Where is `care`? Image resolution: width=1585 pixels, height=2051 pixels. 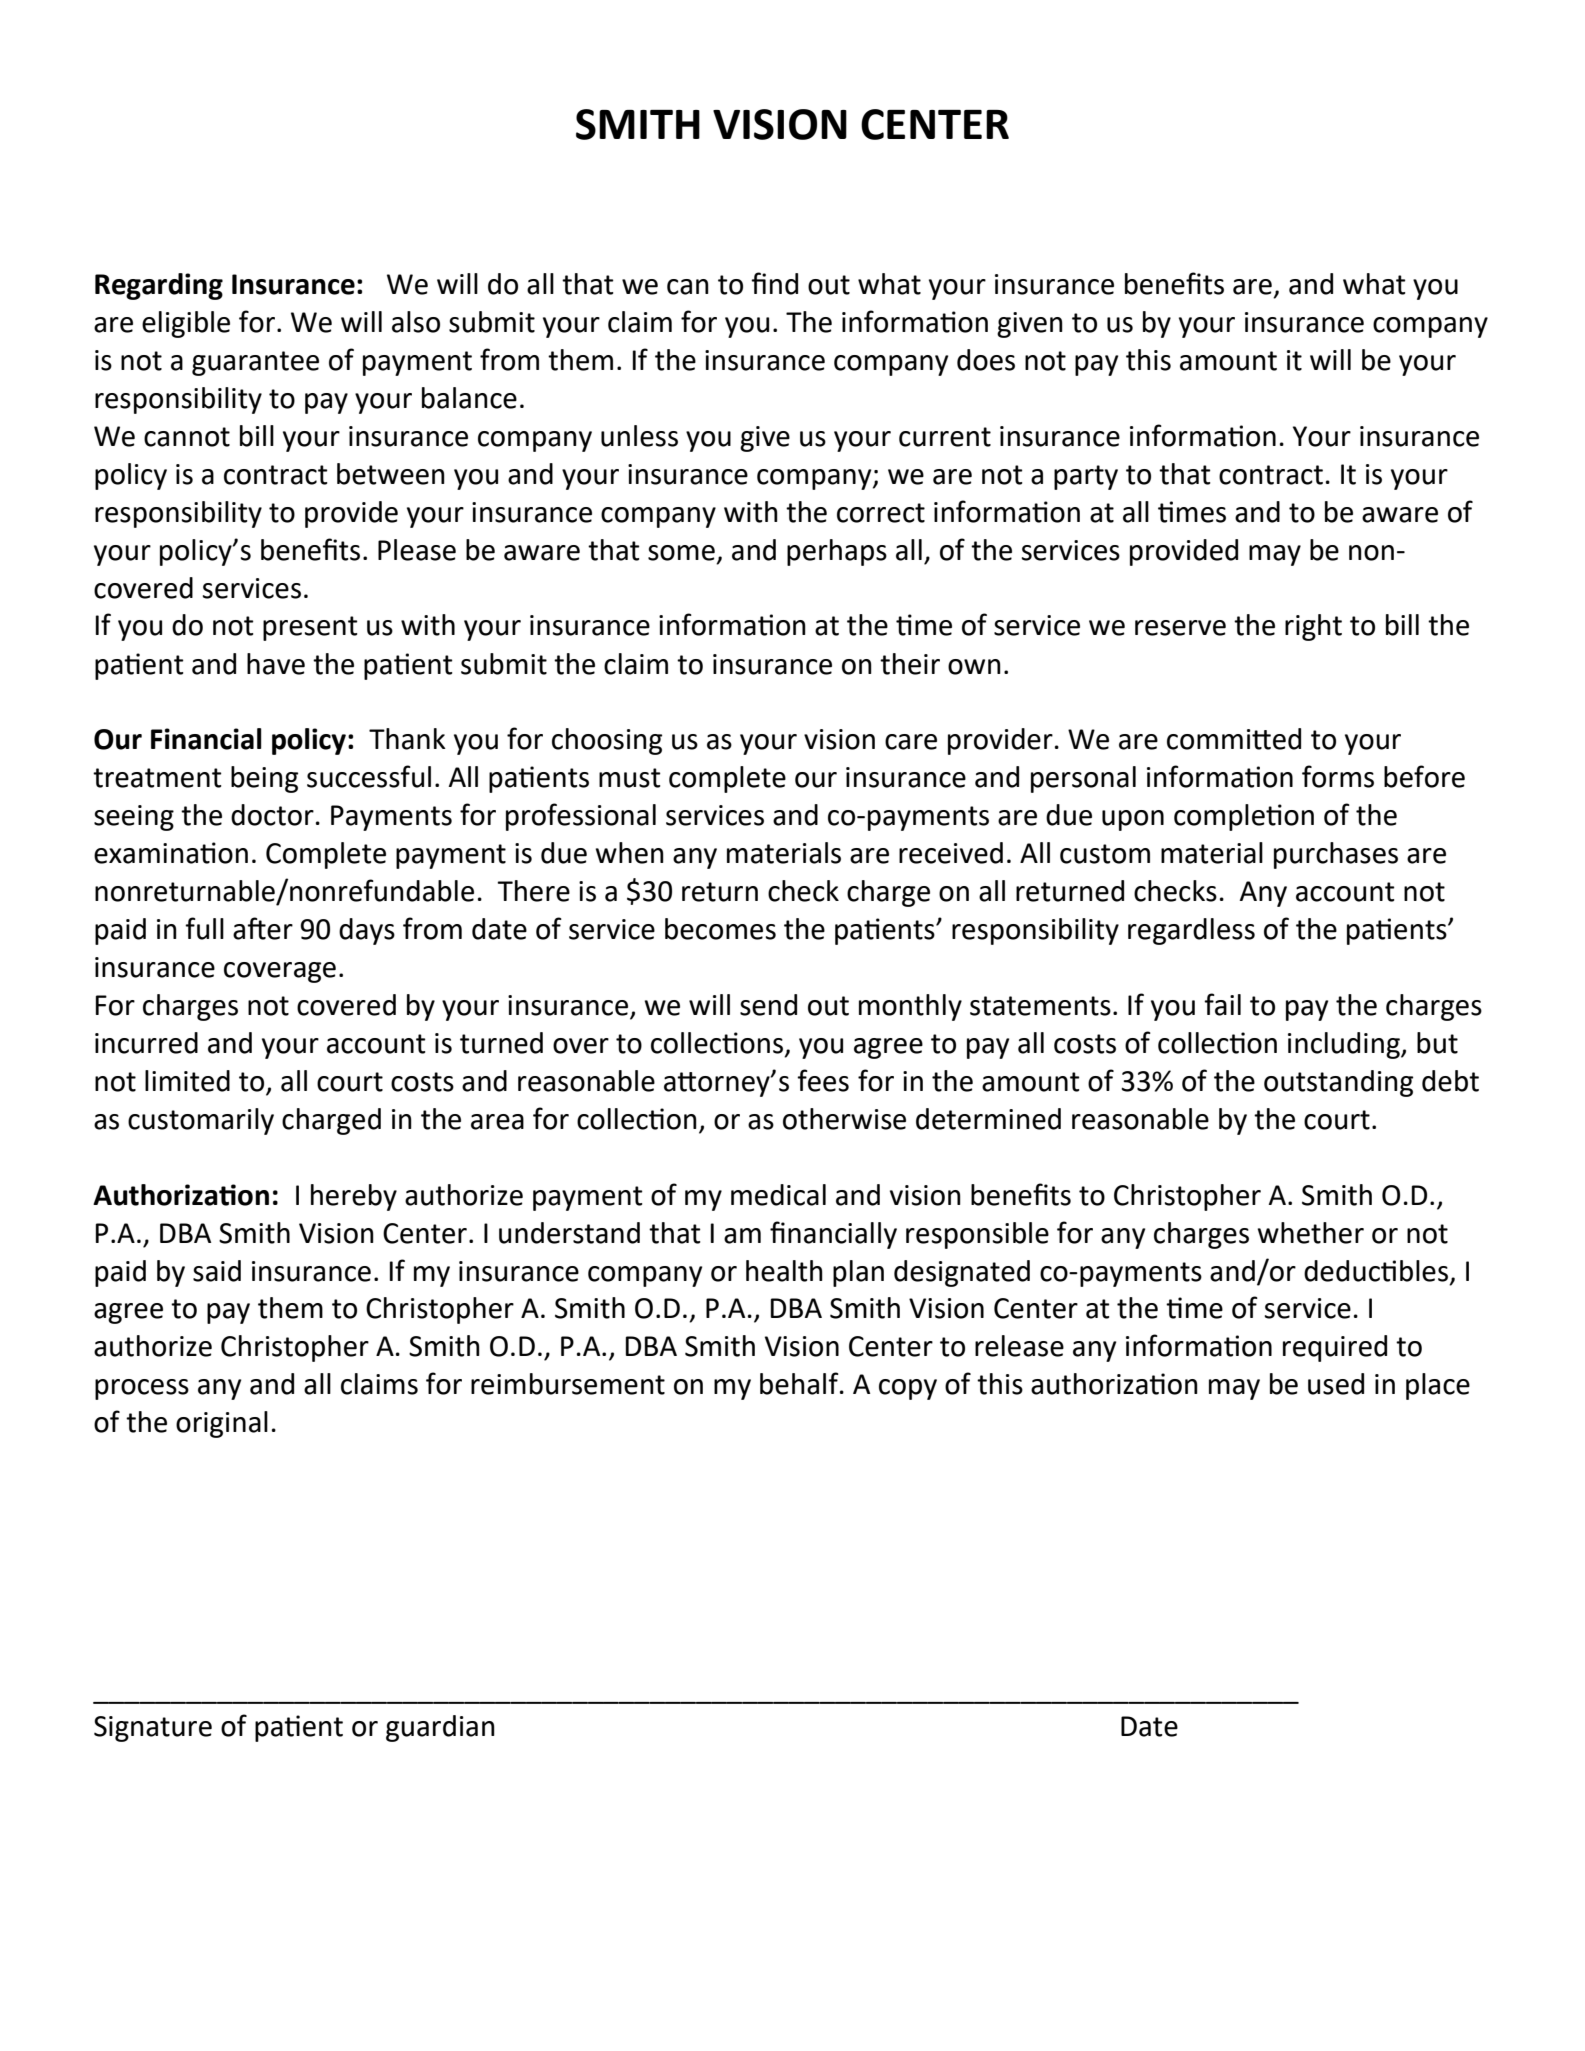
care is located at coordinates (911, 742).
